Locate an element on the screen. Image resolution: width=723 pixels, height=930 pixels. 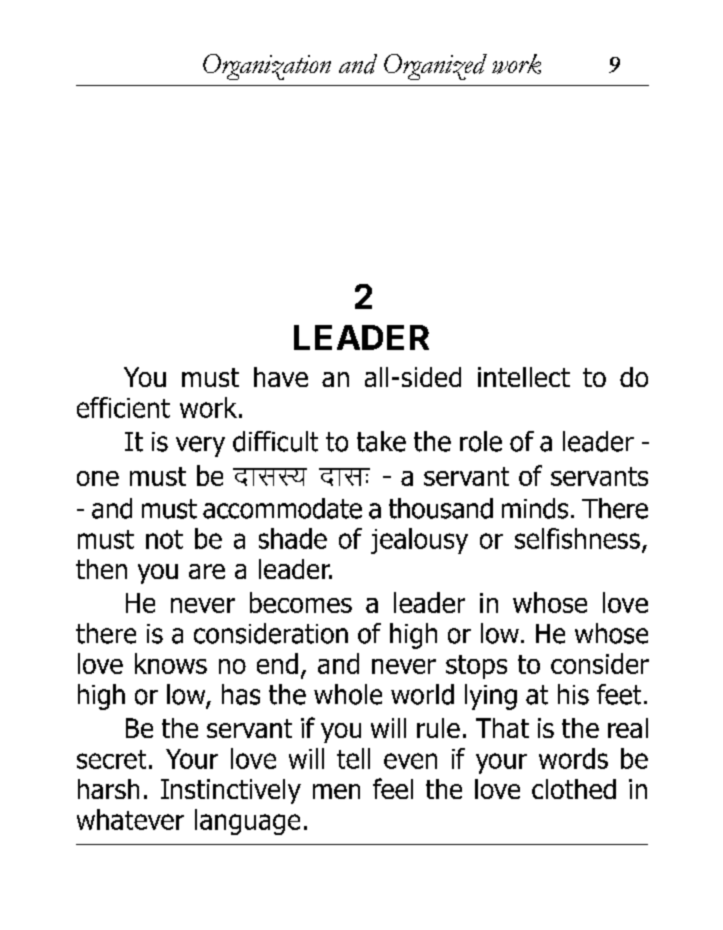
Organization is located at coordinates (267, 67).
